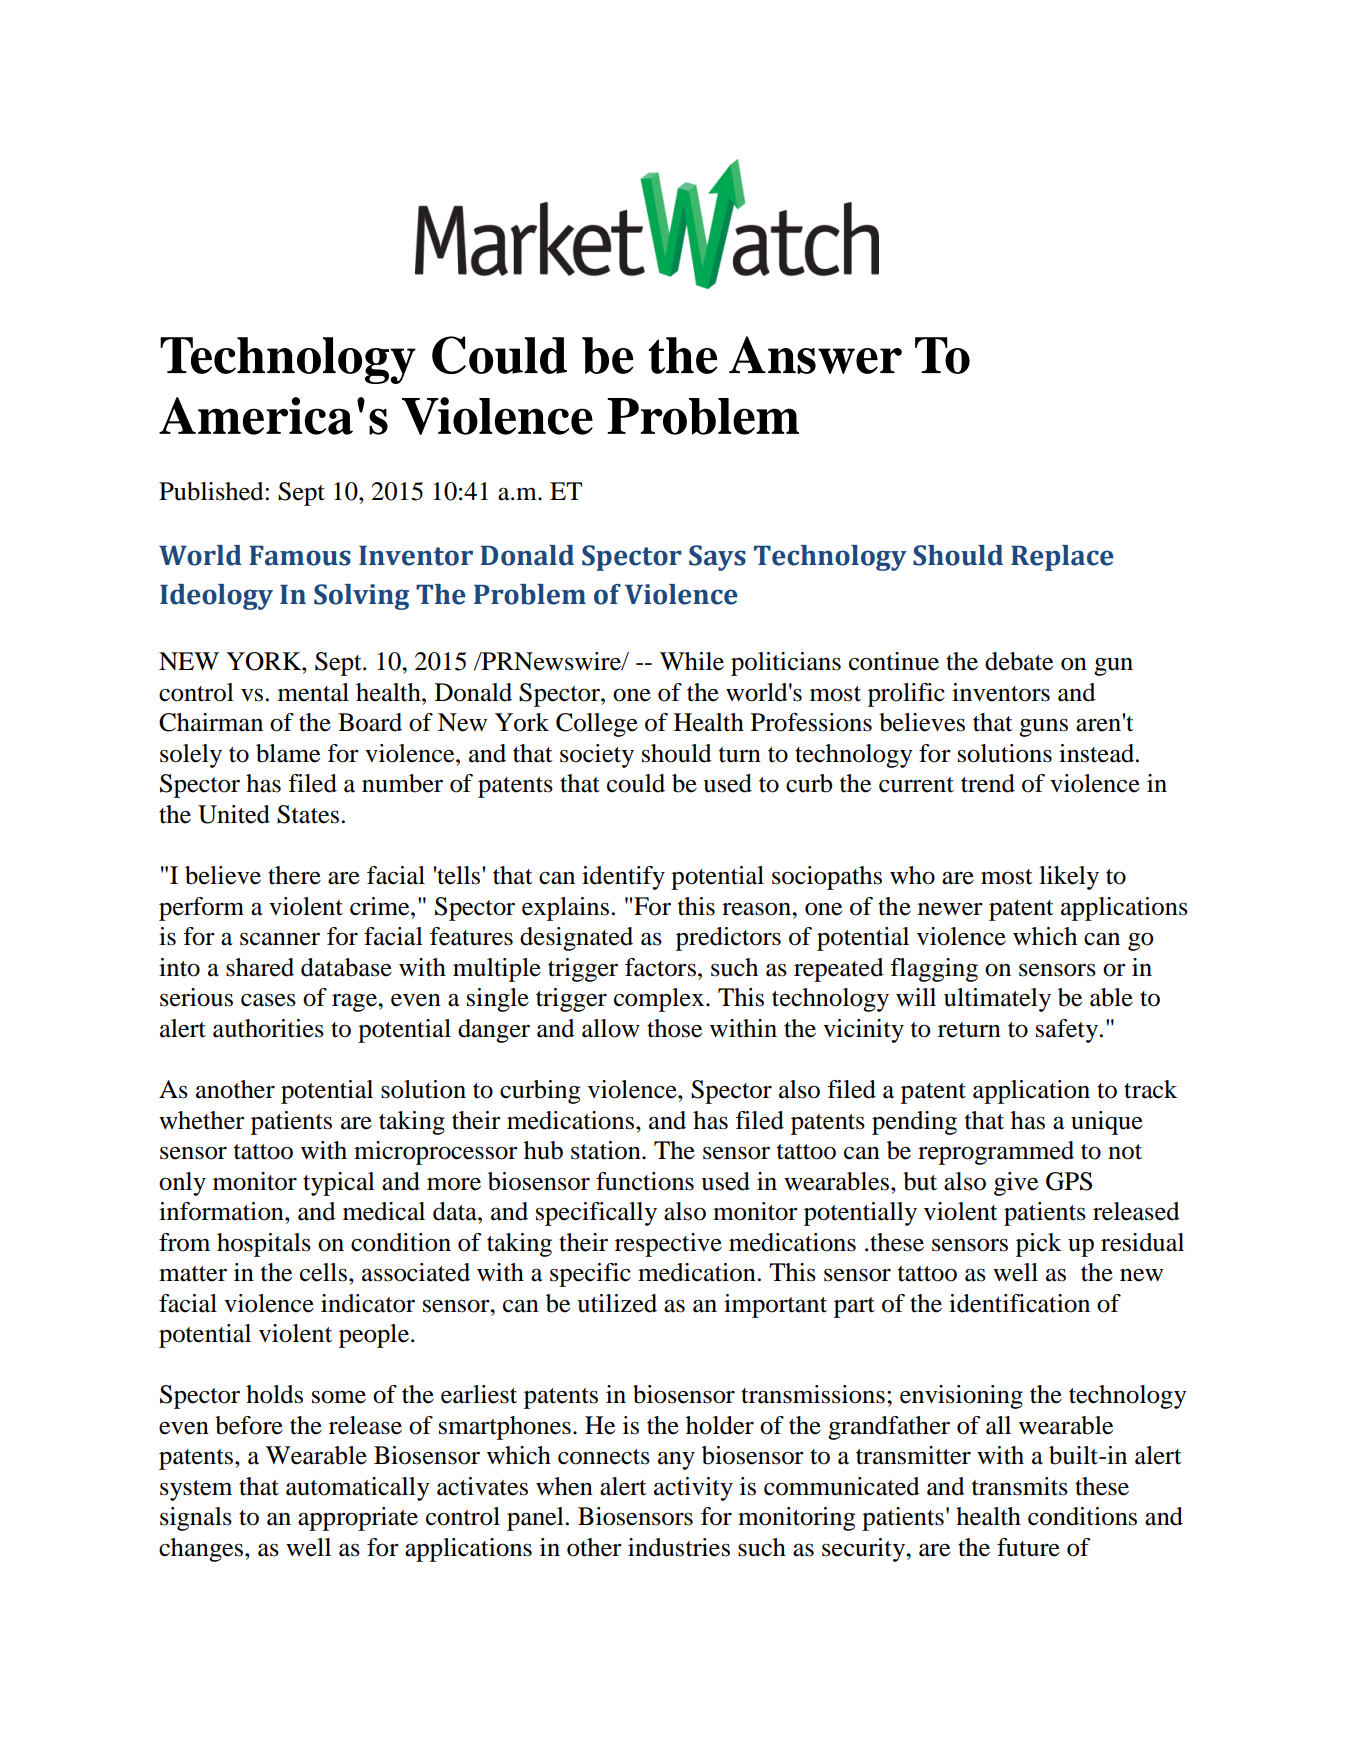 The height and width of the page is (1750, 1352). What do you see at coordinates (692, 661) in the page?
I see `While` at bounding box center [692, 661].
